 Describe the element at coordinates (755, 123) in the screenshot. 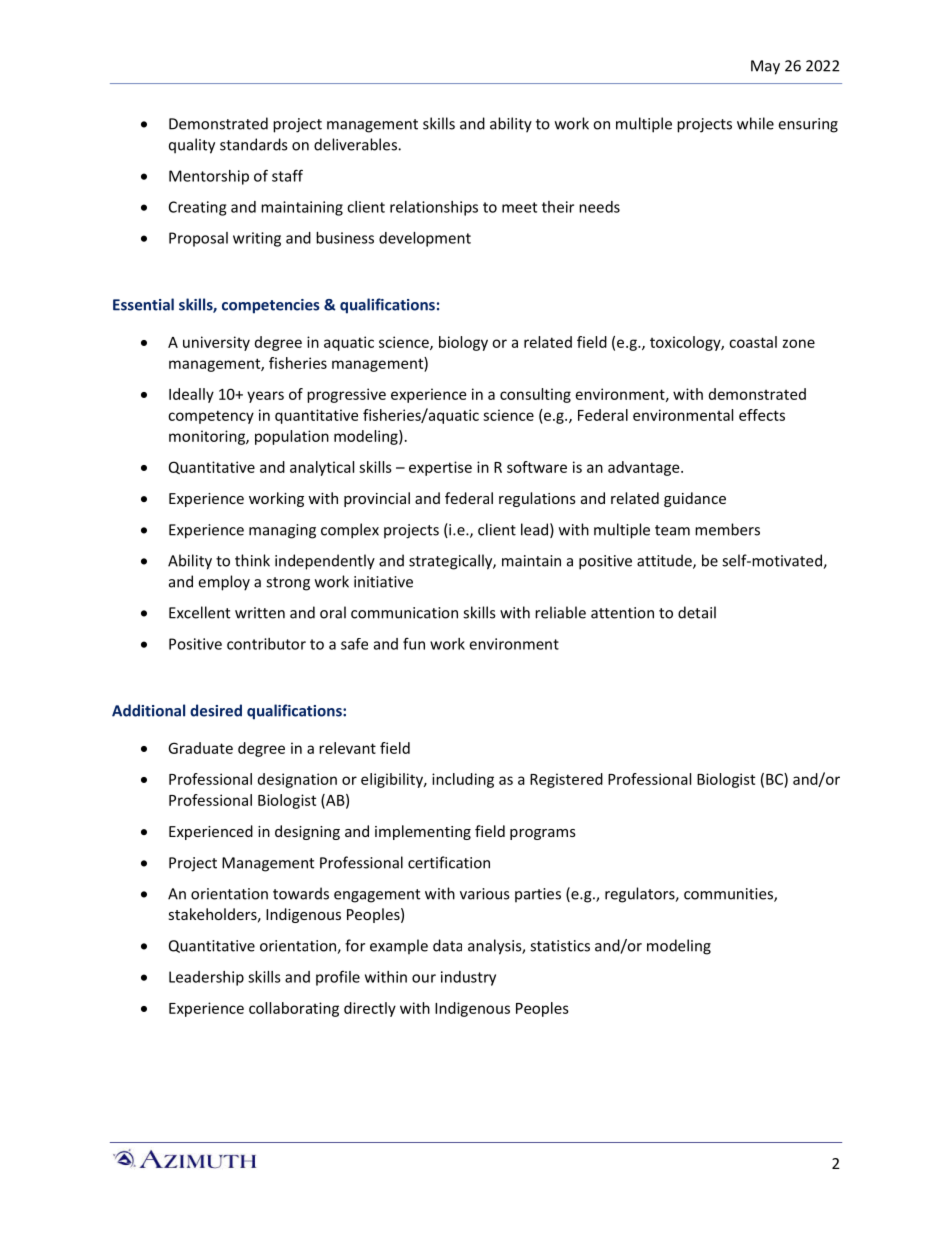

I see `while` at that location.
